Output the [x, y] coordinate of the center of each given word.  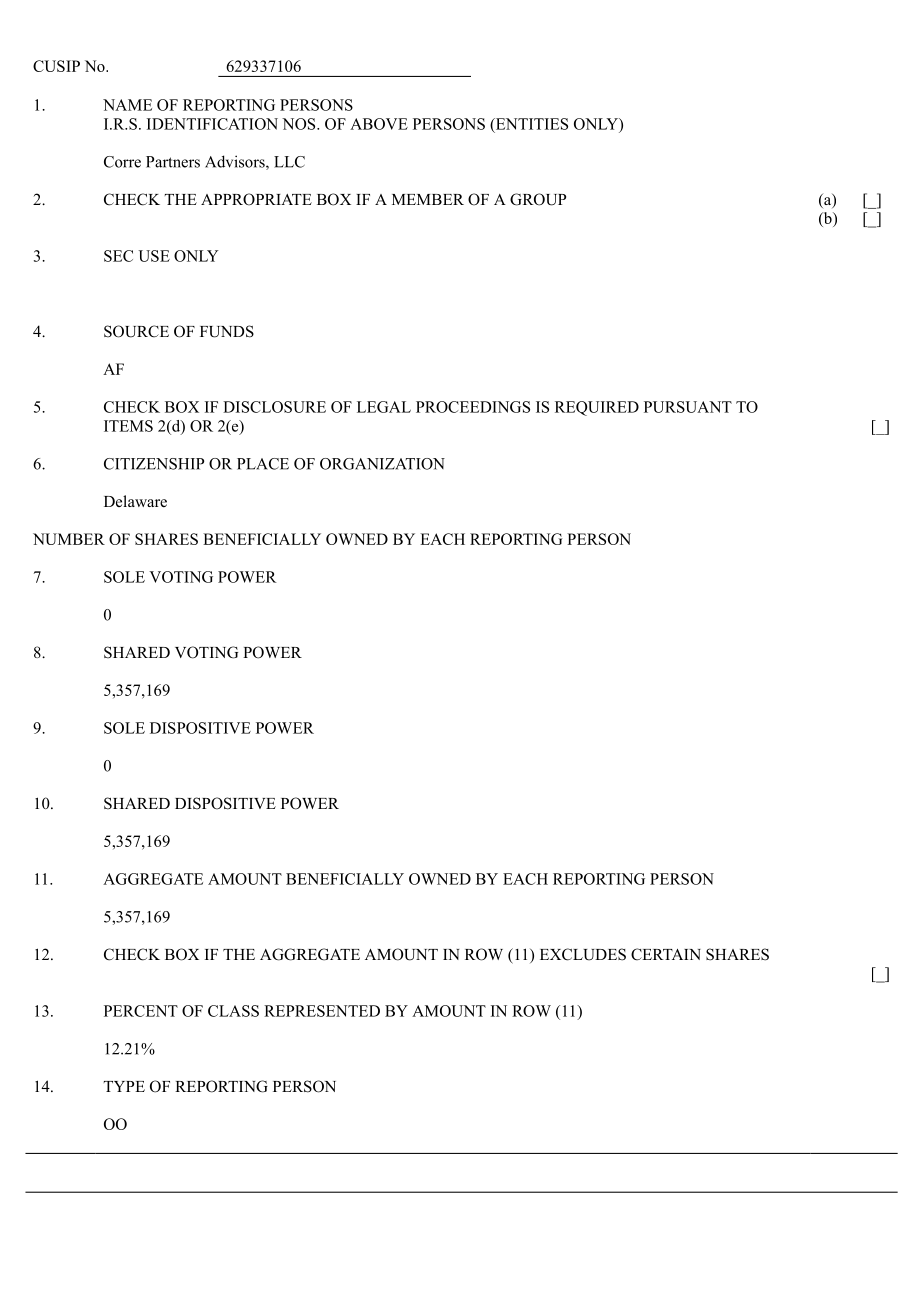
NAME [127, 105]
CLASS [233, 1011]
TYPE [124, 1086]
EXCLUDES [583, 954]
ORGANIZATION [382, 464]
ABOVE [379, 124]
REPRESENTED [322, 1011]
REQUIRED [597, 408]
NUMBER [69, 539]
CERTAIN [666, 954]
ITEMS [128, 426]
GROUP [538, 199]
